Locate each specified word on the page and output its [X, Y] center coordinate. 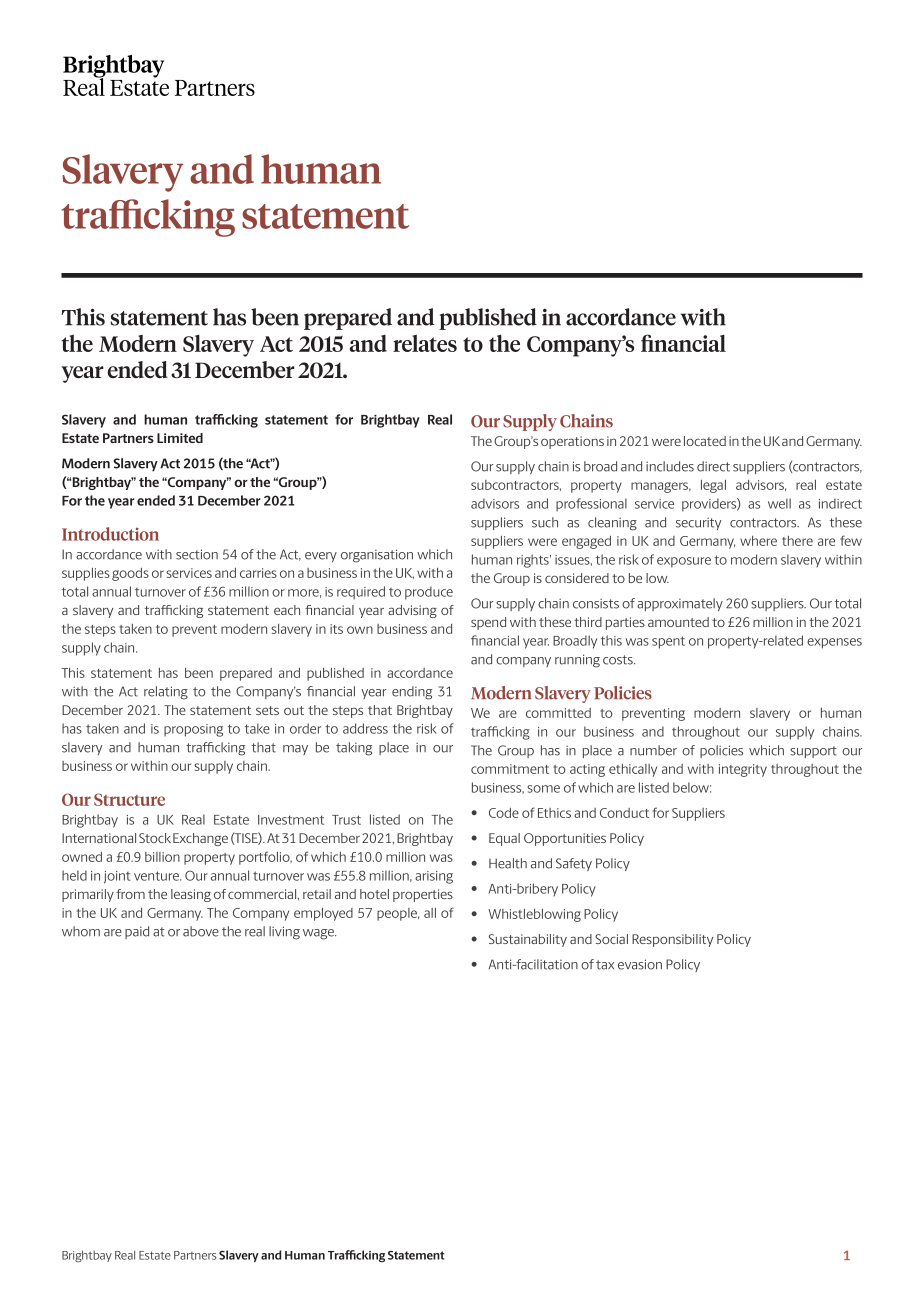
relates [425, 343]
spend [488, 623]
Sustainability [528, 940]
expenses [834, 643]
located [705, 441]
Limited [180, 438]
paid [137, 932]
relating [166, 693]
